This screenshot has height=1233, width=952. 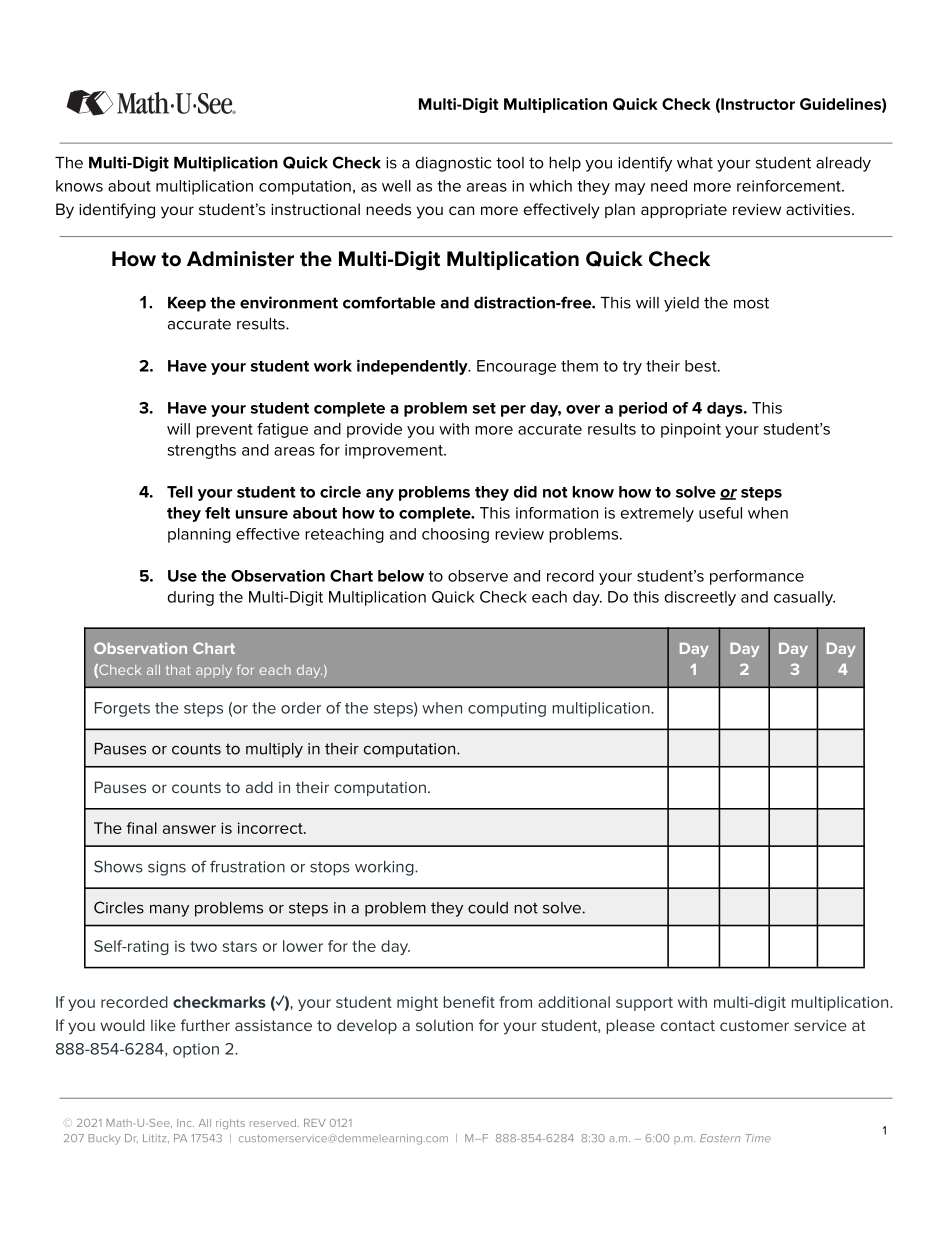 What do you see at coordinates (395, 451) in the screenshot?
I see `improvement` at bounding box center [395, 451].
